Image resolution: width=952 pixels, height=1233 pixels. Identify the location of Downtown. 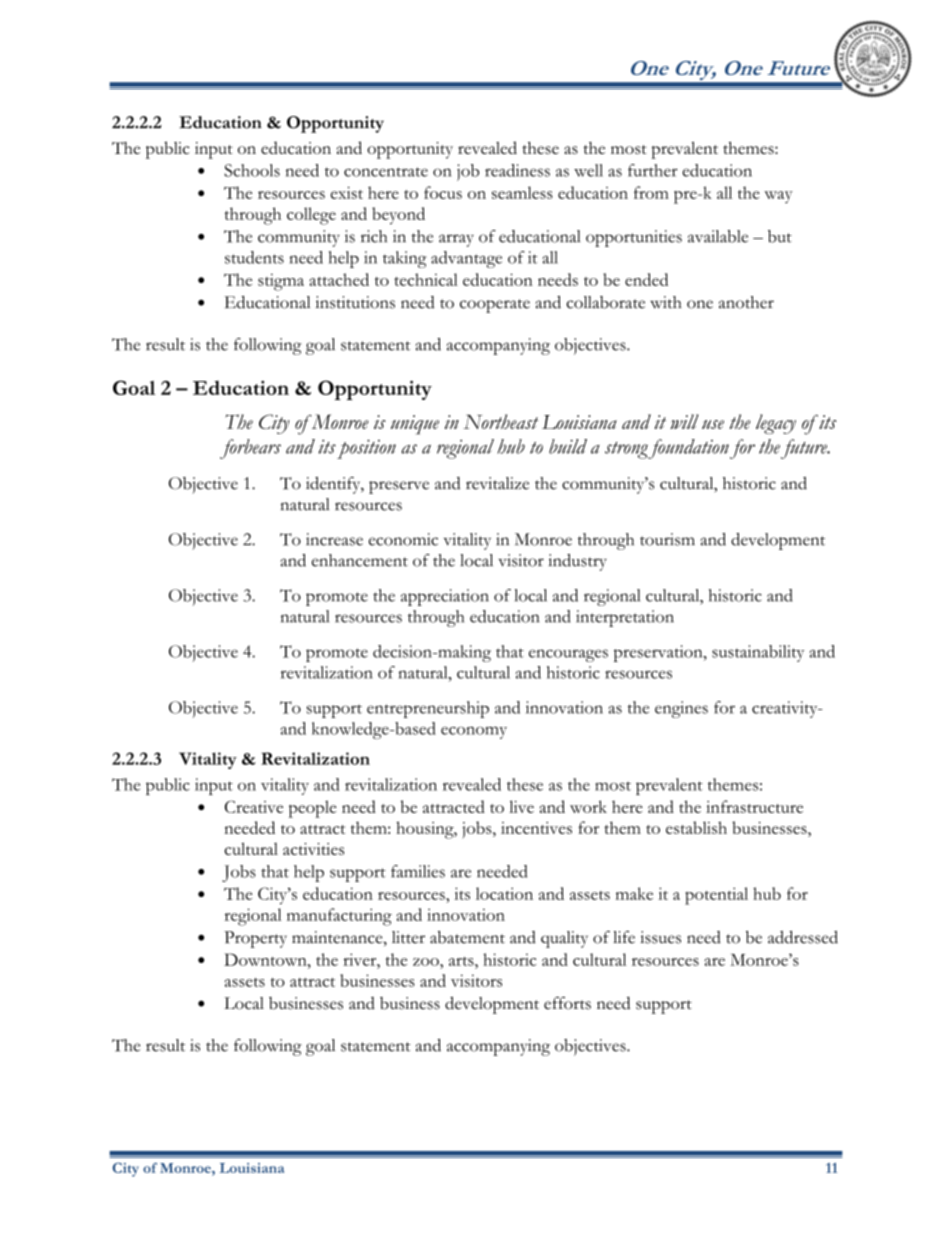
(266, 959).
